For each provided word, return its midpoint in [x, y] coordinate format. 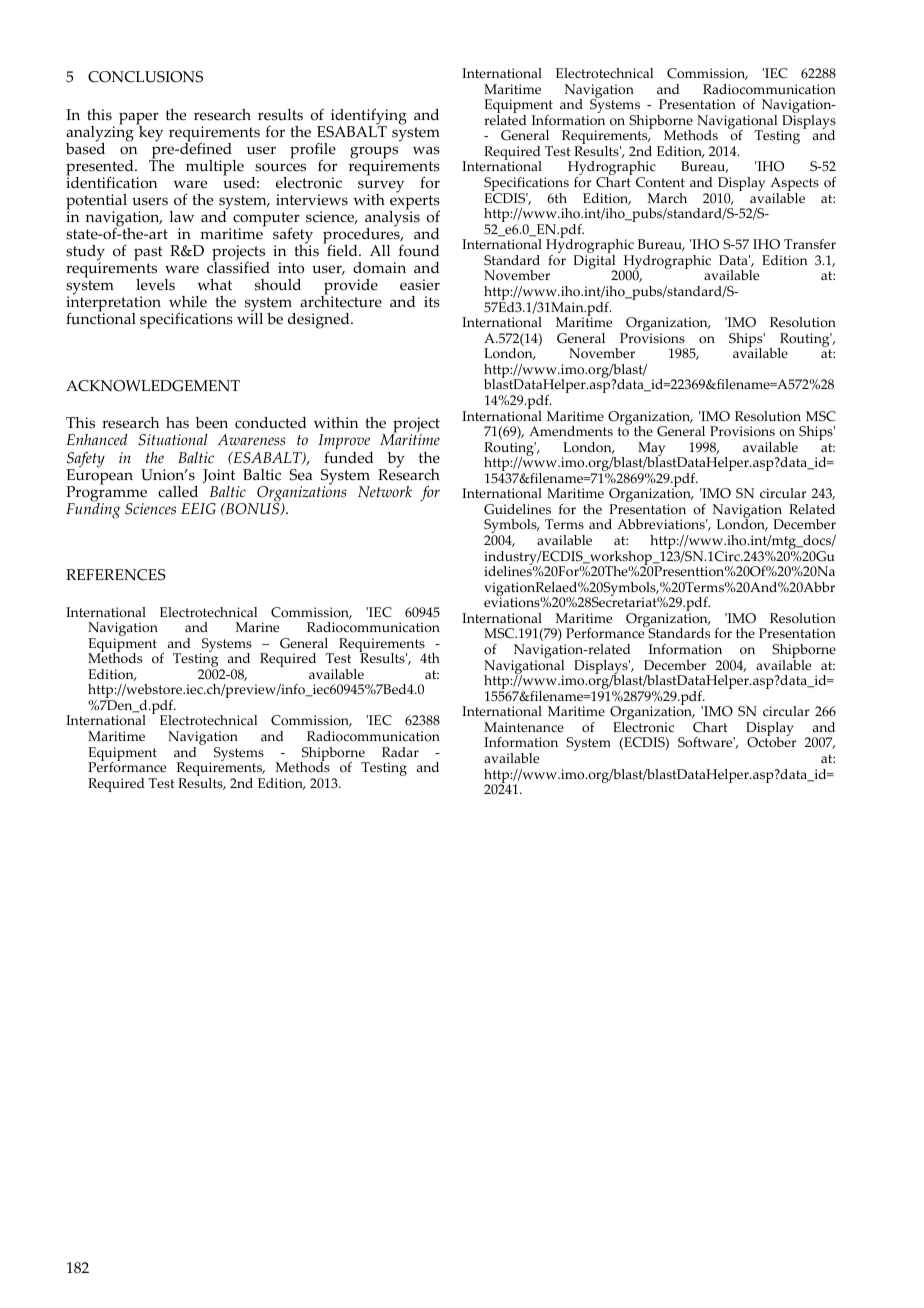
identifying [368, 117]
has [177, 423]
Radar [400, 752]
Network [385, 492]
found [419, 251]
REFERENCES [116, 575]
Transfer [810, 244]
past [148, 255]
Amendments [571, 431]
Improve [345, 443]
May [651, 450]
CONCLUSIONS [145, 77]
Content [660, 182]
